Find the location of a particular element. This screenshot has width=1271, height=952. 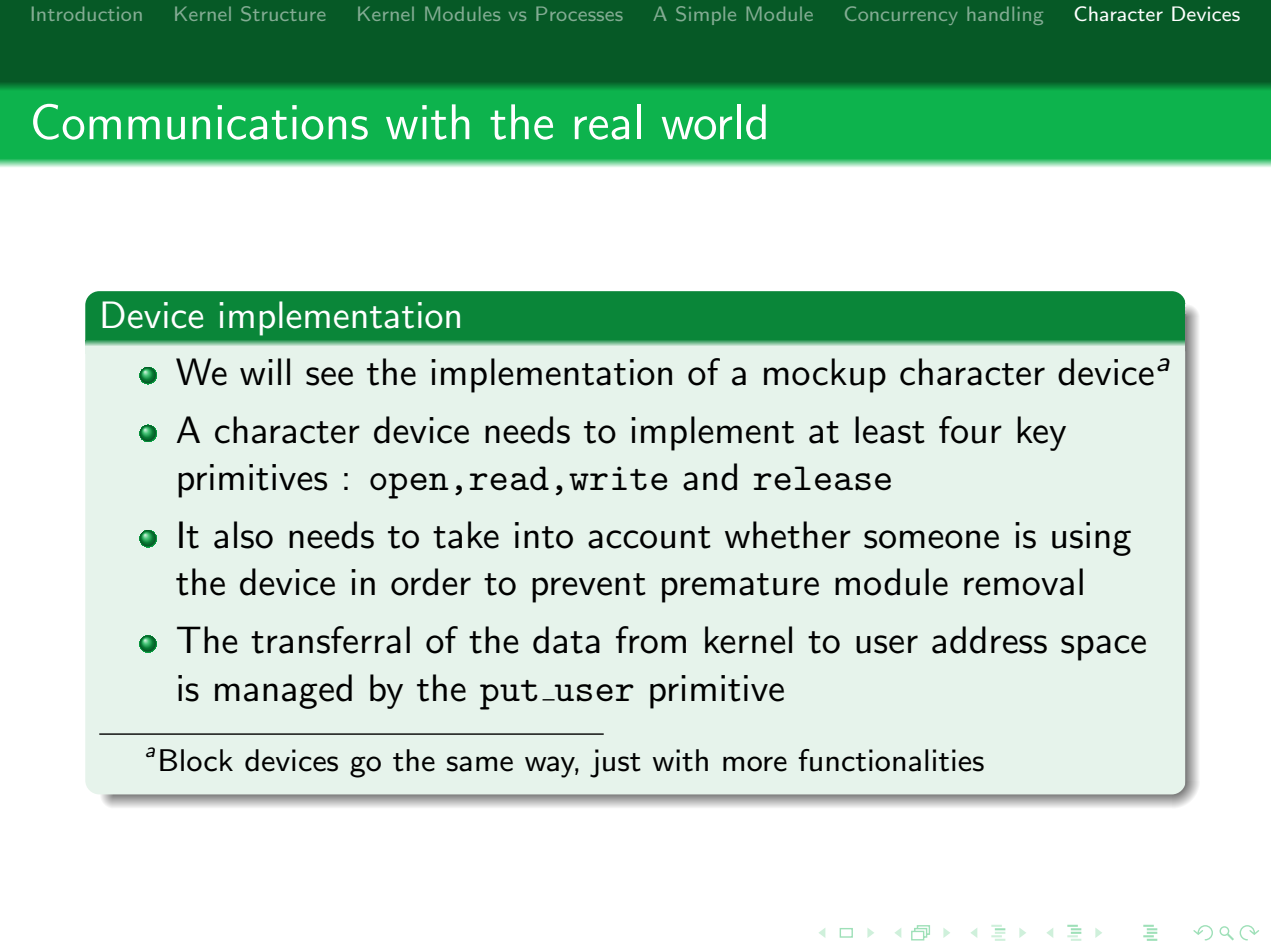

managed is located at coordinates (283, 691).
